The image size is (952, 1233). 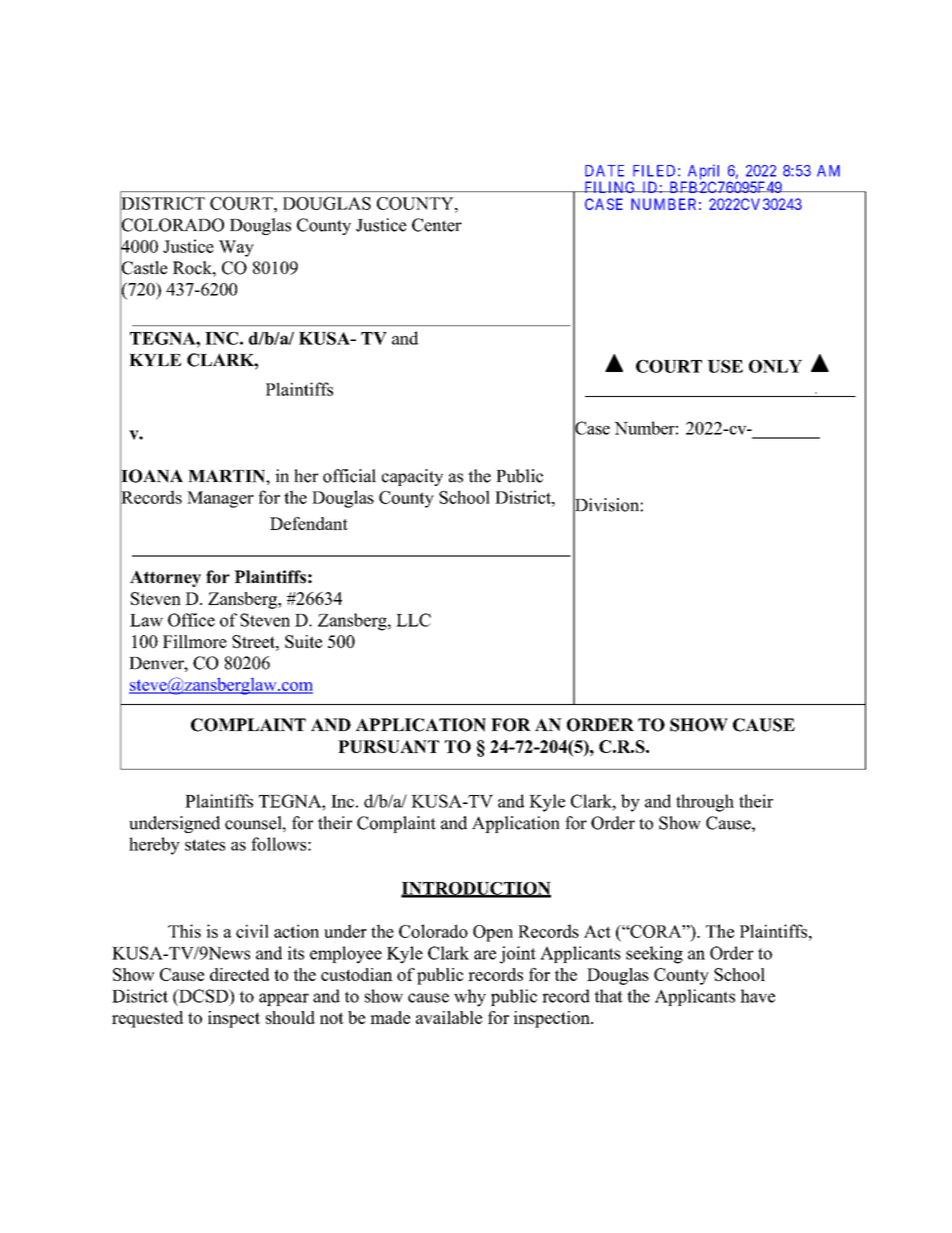 What do you see at coordinates (191, 620) in the screenshot?
I see `Office` at bounding box center [191, 620].
